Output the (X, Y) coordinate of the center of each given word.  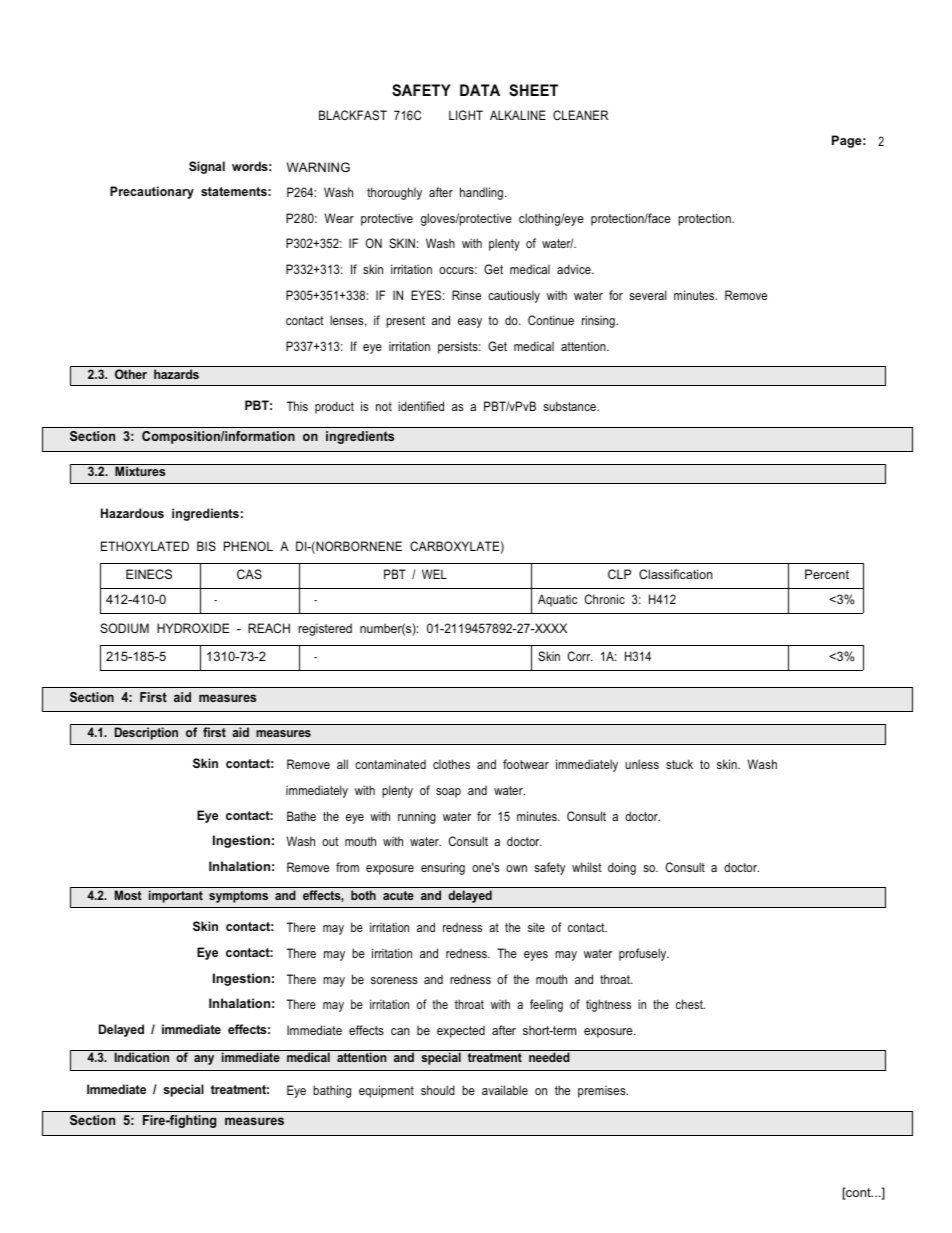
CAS (249, 574)
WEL (434, 574)
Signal (207, 167)
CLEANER (580, 115)
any (204, 1060)
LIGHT (466, 115)
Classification (676, 574)
